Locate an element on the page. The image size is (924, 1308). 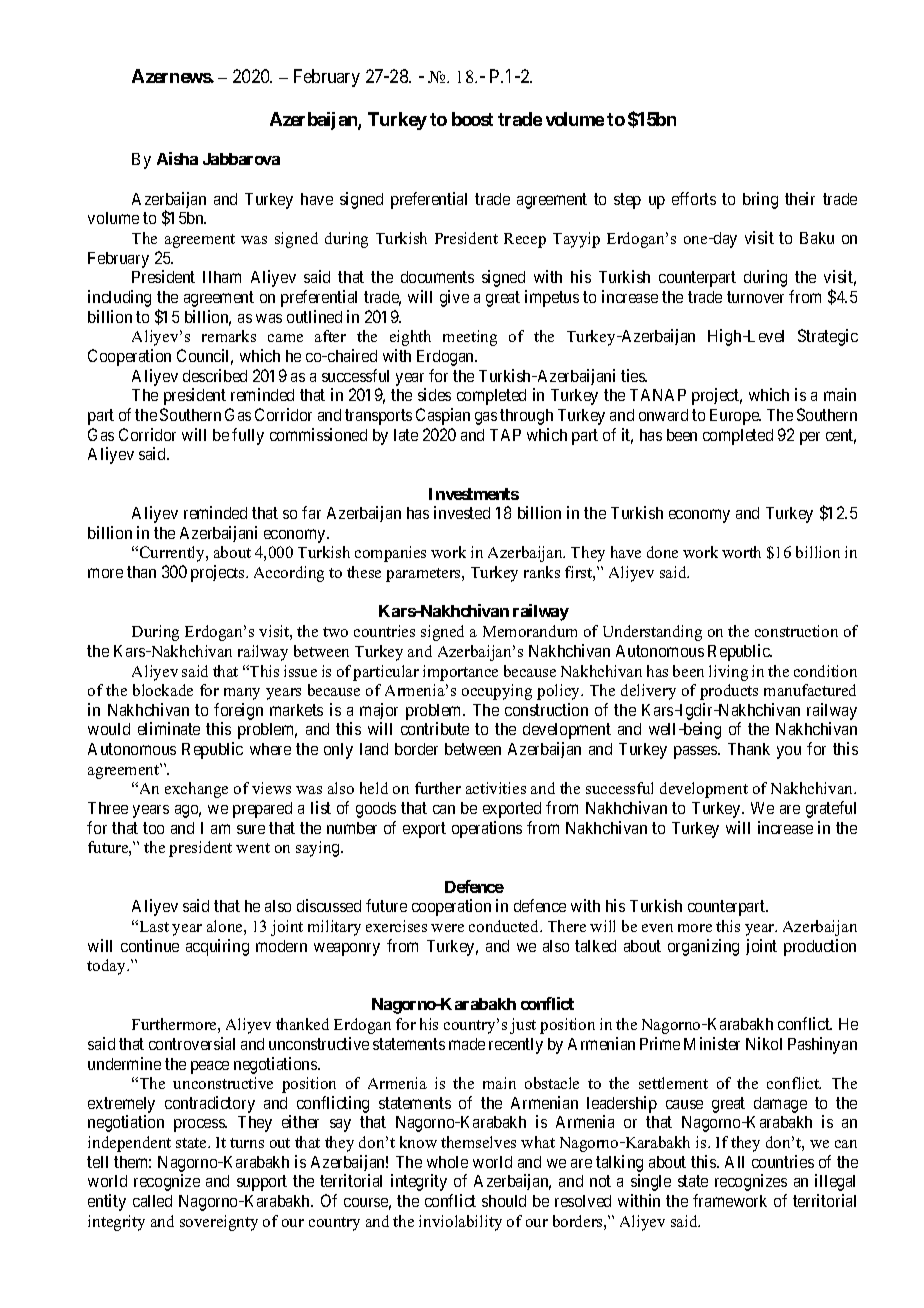
were is located at coordinates (447, 928).
